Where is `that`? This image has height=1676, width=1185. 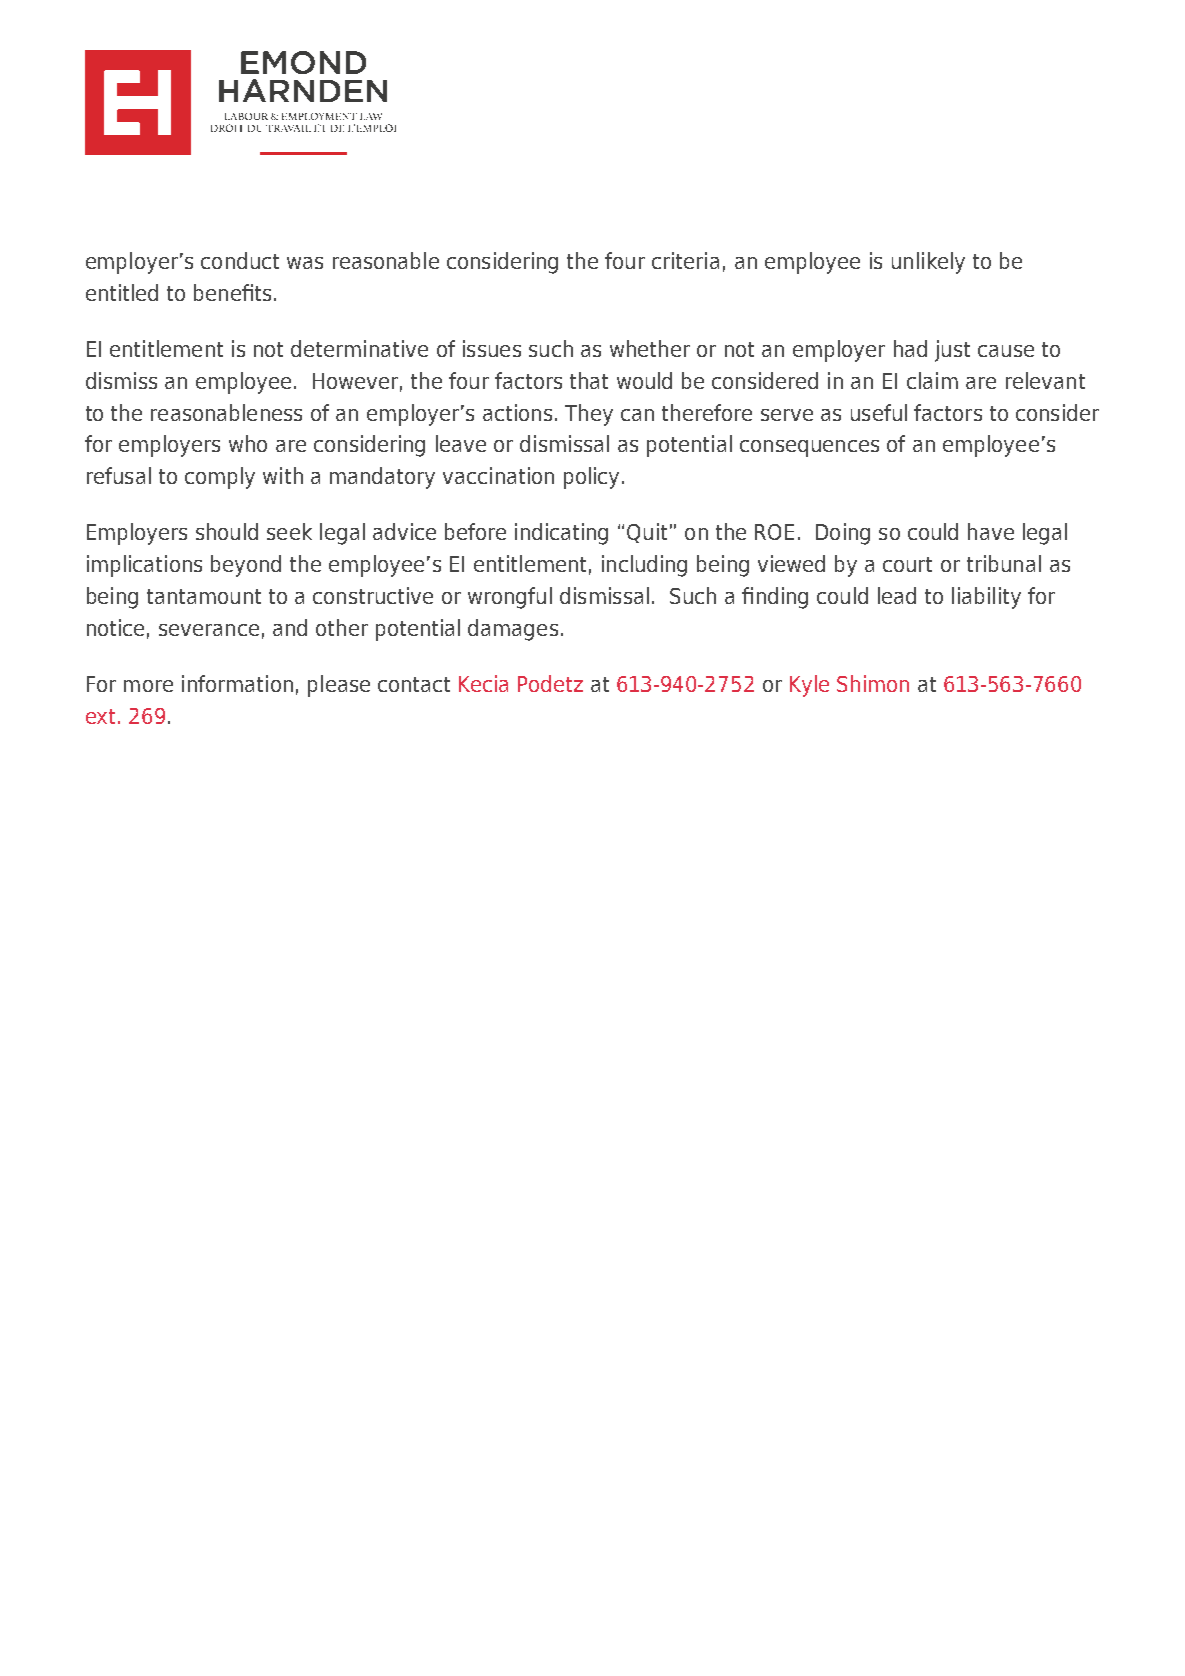 that is located at coordinates (589, 380).
